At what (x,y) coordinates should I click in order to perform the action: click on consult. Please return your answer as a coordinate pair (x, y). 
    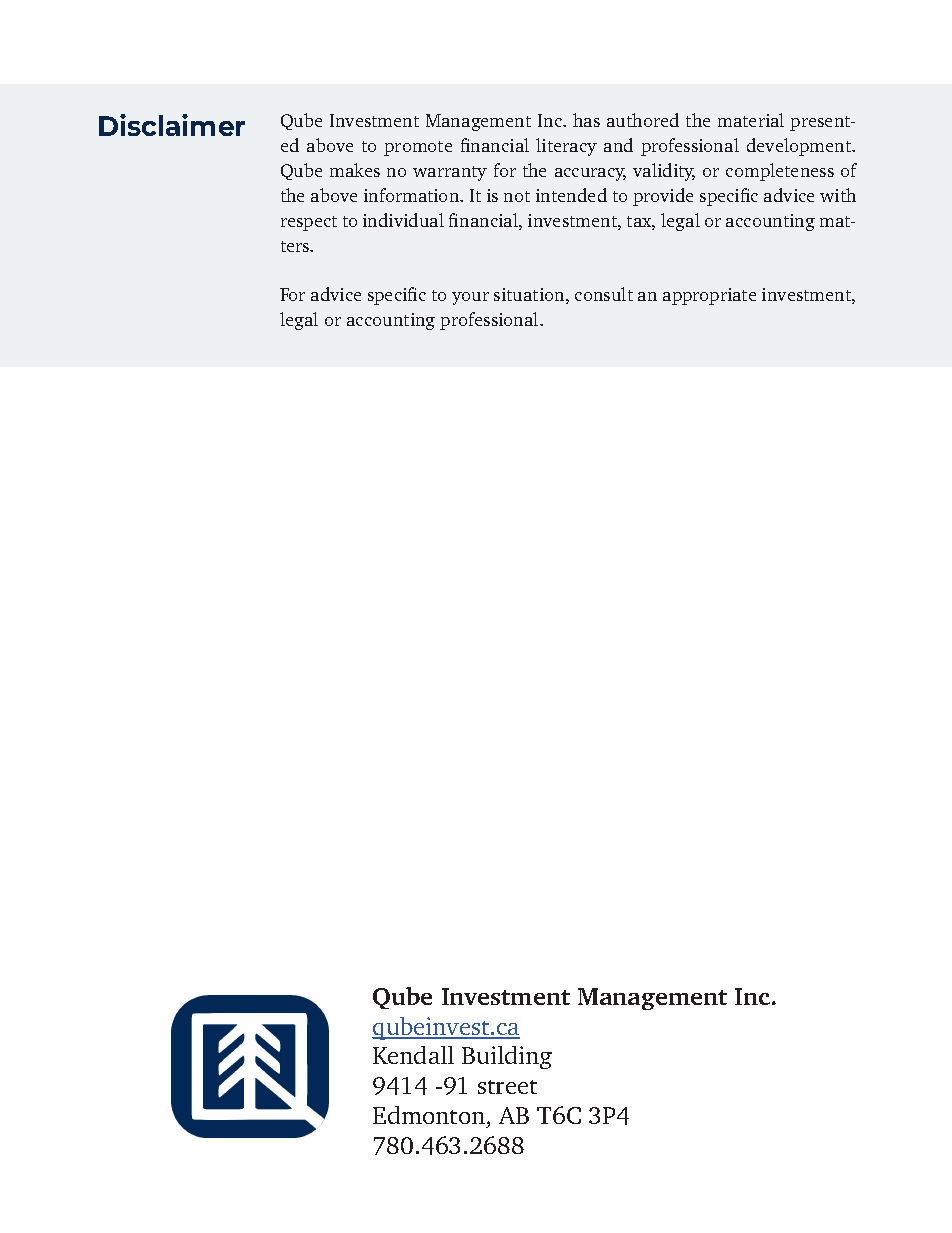
    Looking at the image, I should click on (604, 294).
